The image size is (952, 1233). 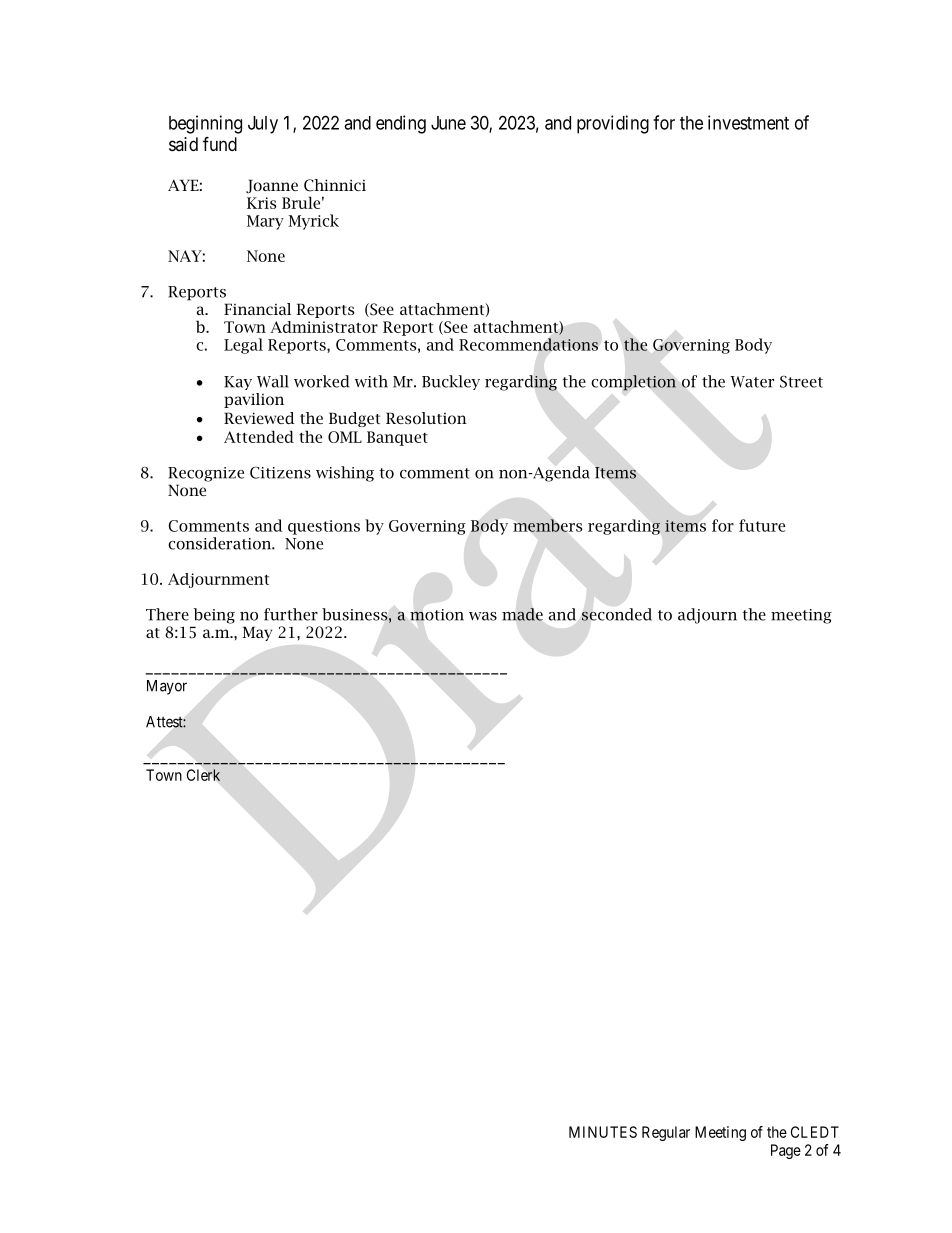 I want to click on fund, so click(x=220, y=143).
